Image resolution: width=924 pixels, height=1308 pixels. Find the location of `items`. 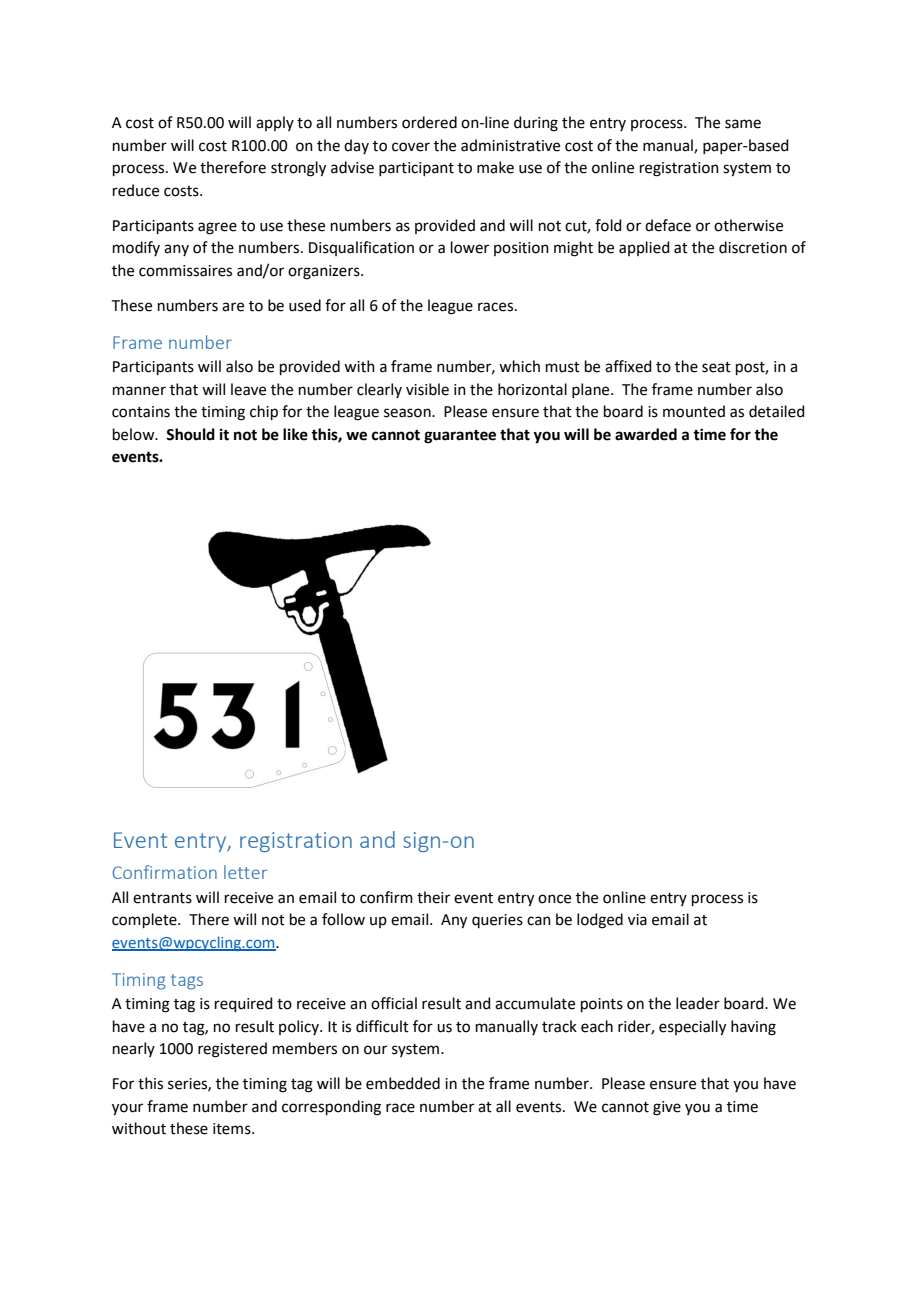

items is located at coordinates (233, 1129).
